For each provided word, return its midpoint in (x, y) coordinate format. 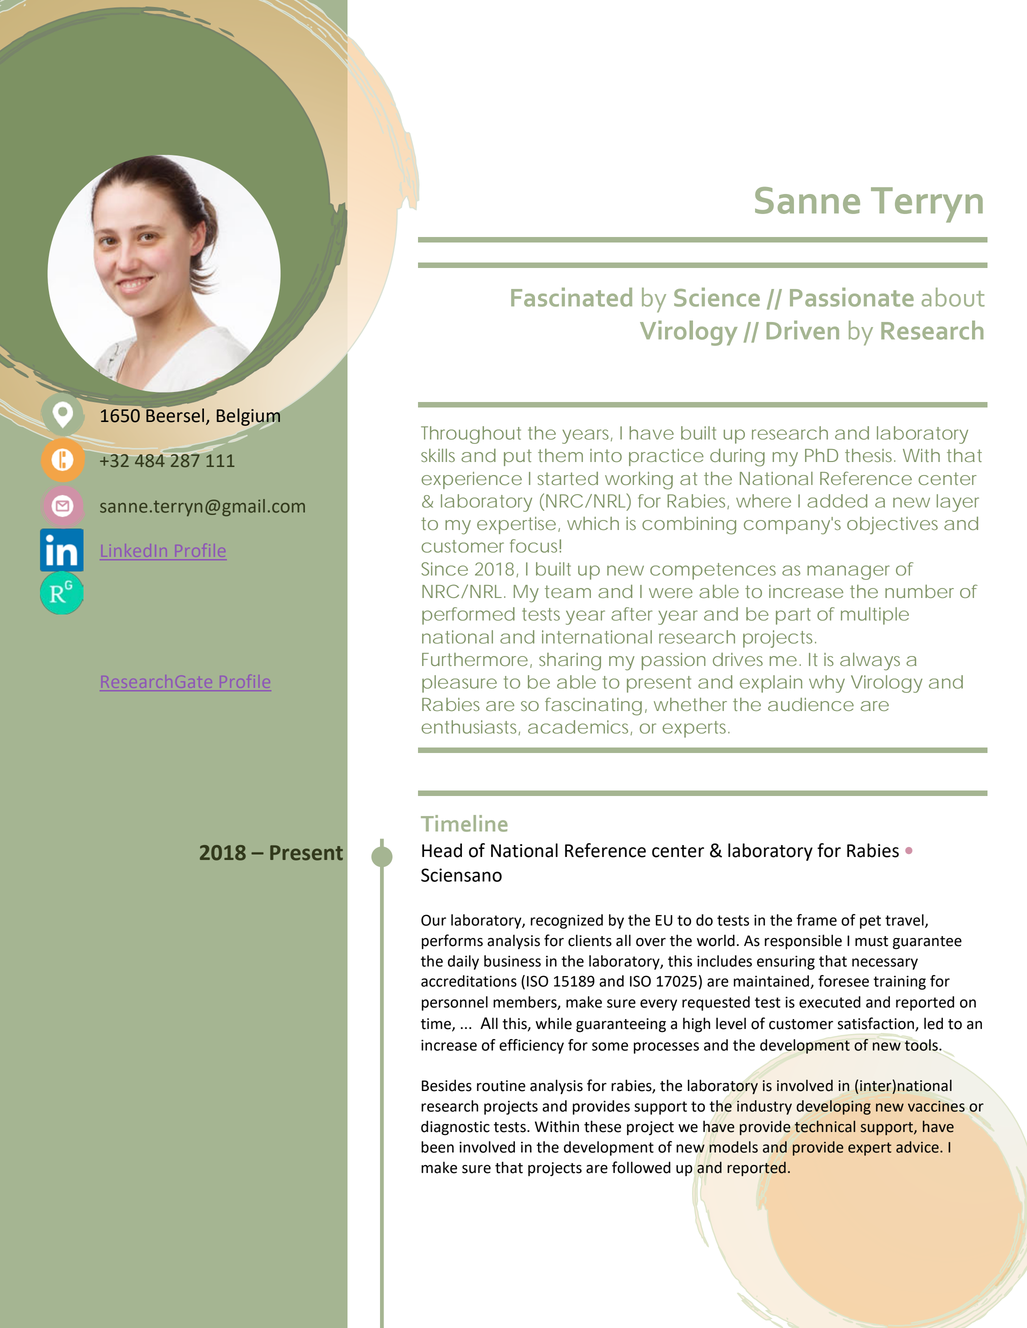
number (919, 591)
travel (905, 921)
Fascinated (571, 297)
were (671, 593)
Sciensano (461, 875)
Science (717, 297)
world (716, 940)
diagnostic (455, 1128)
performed (468, 616)
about (953, 297)
